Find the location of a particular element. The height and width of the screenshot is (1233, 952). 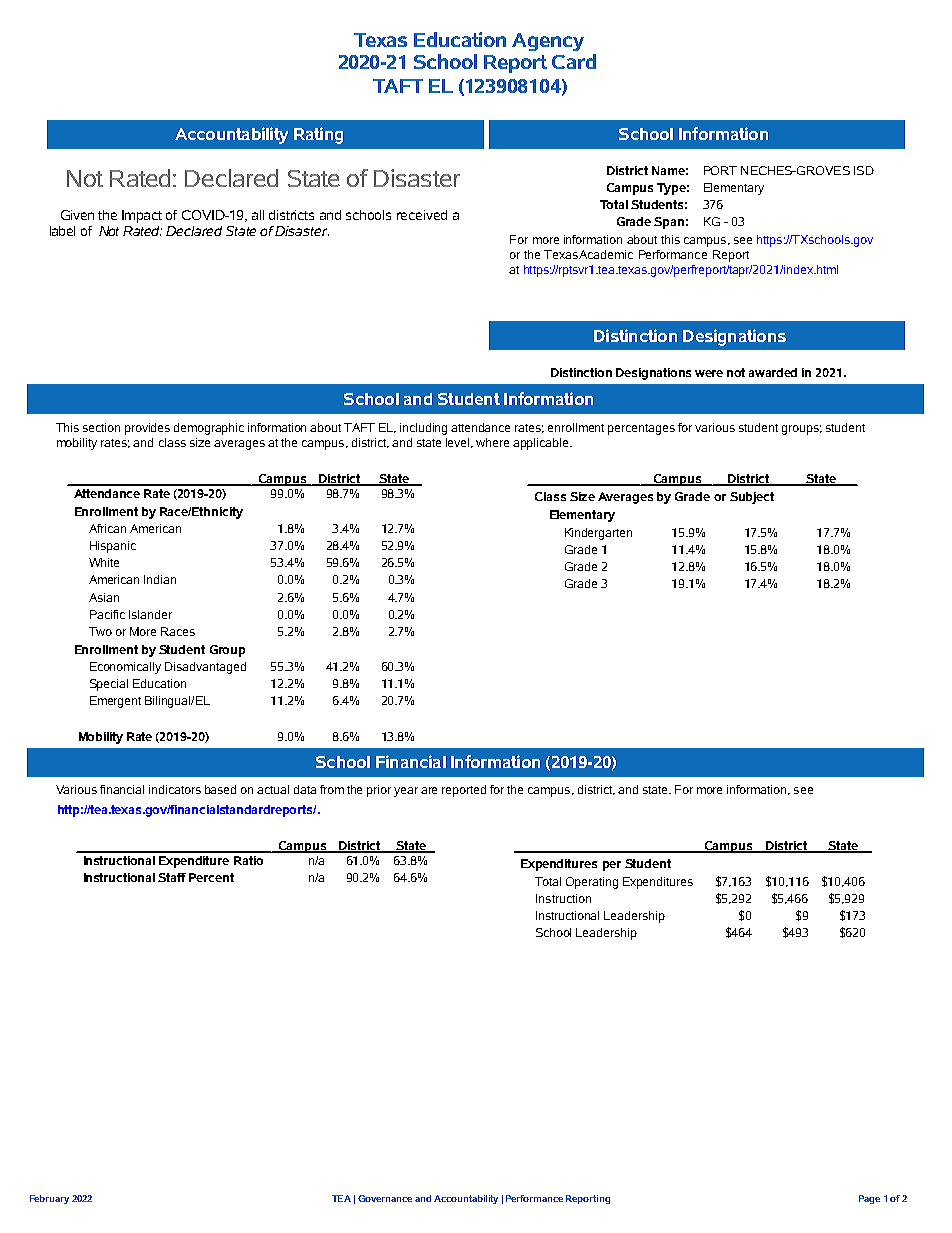

Card is located at coordinates (574, 61).
